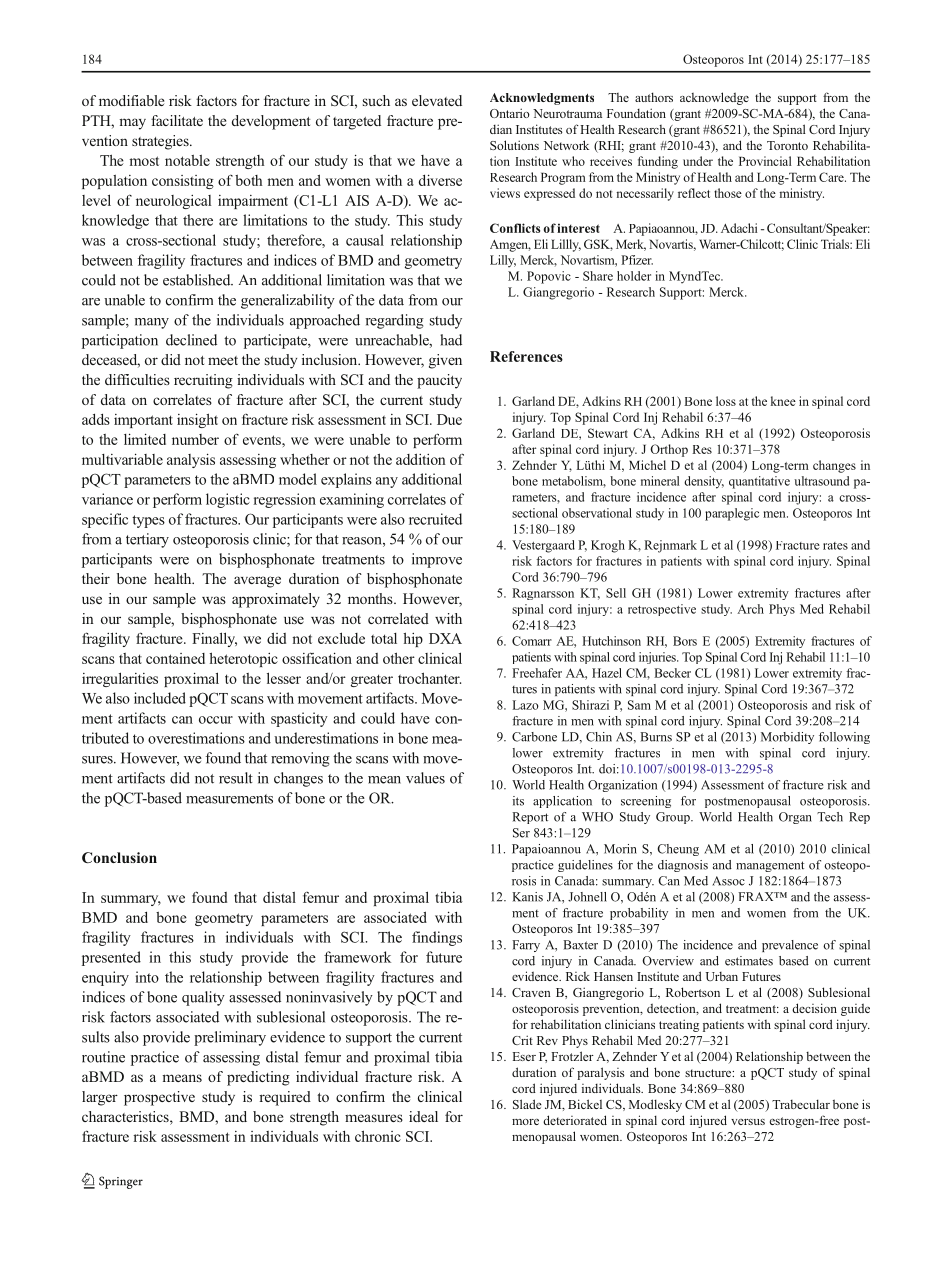 Image resolution: width=952 pixels, height=1265 pixels. Describe the element at coordinates (423, 1116) in the image. I see `ideal` at that location.
